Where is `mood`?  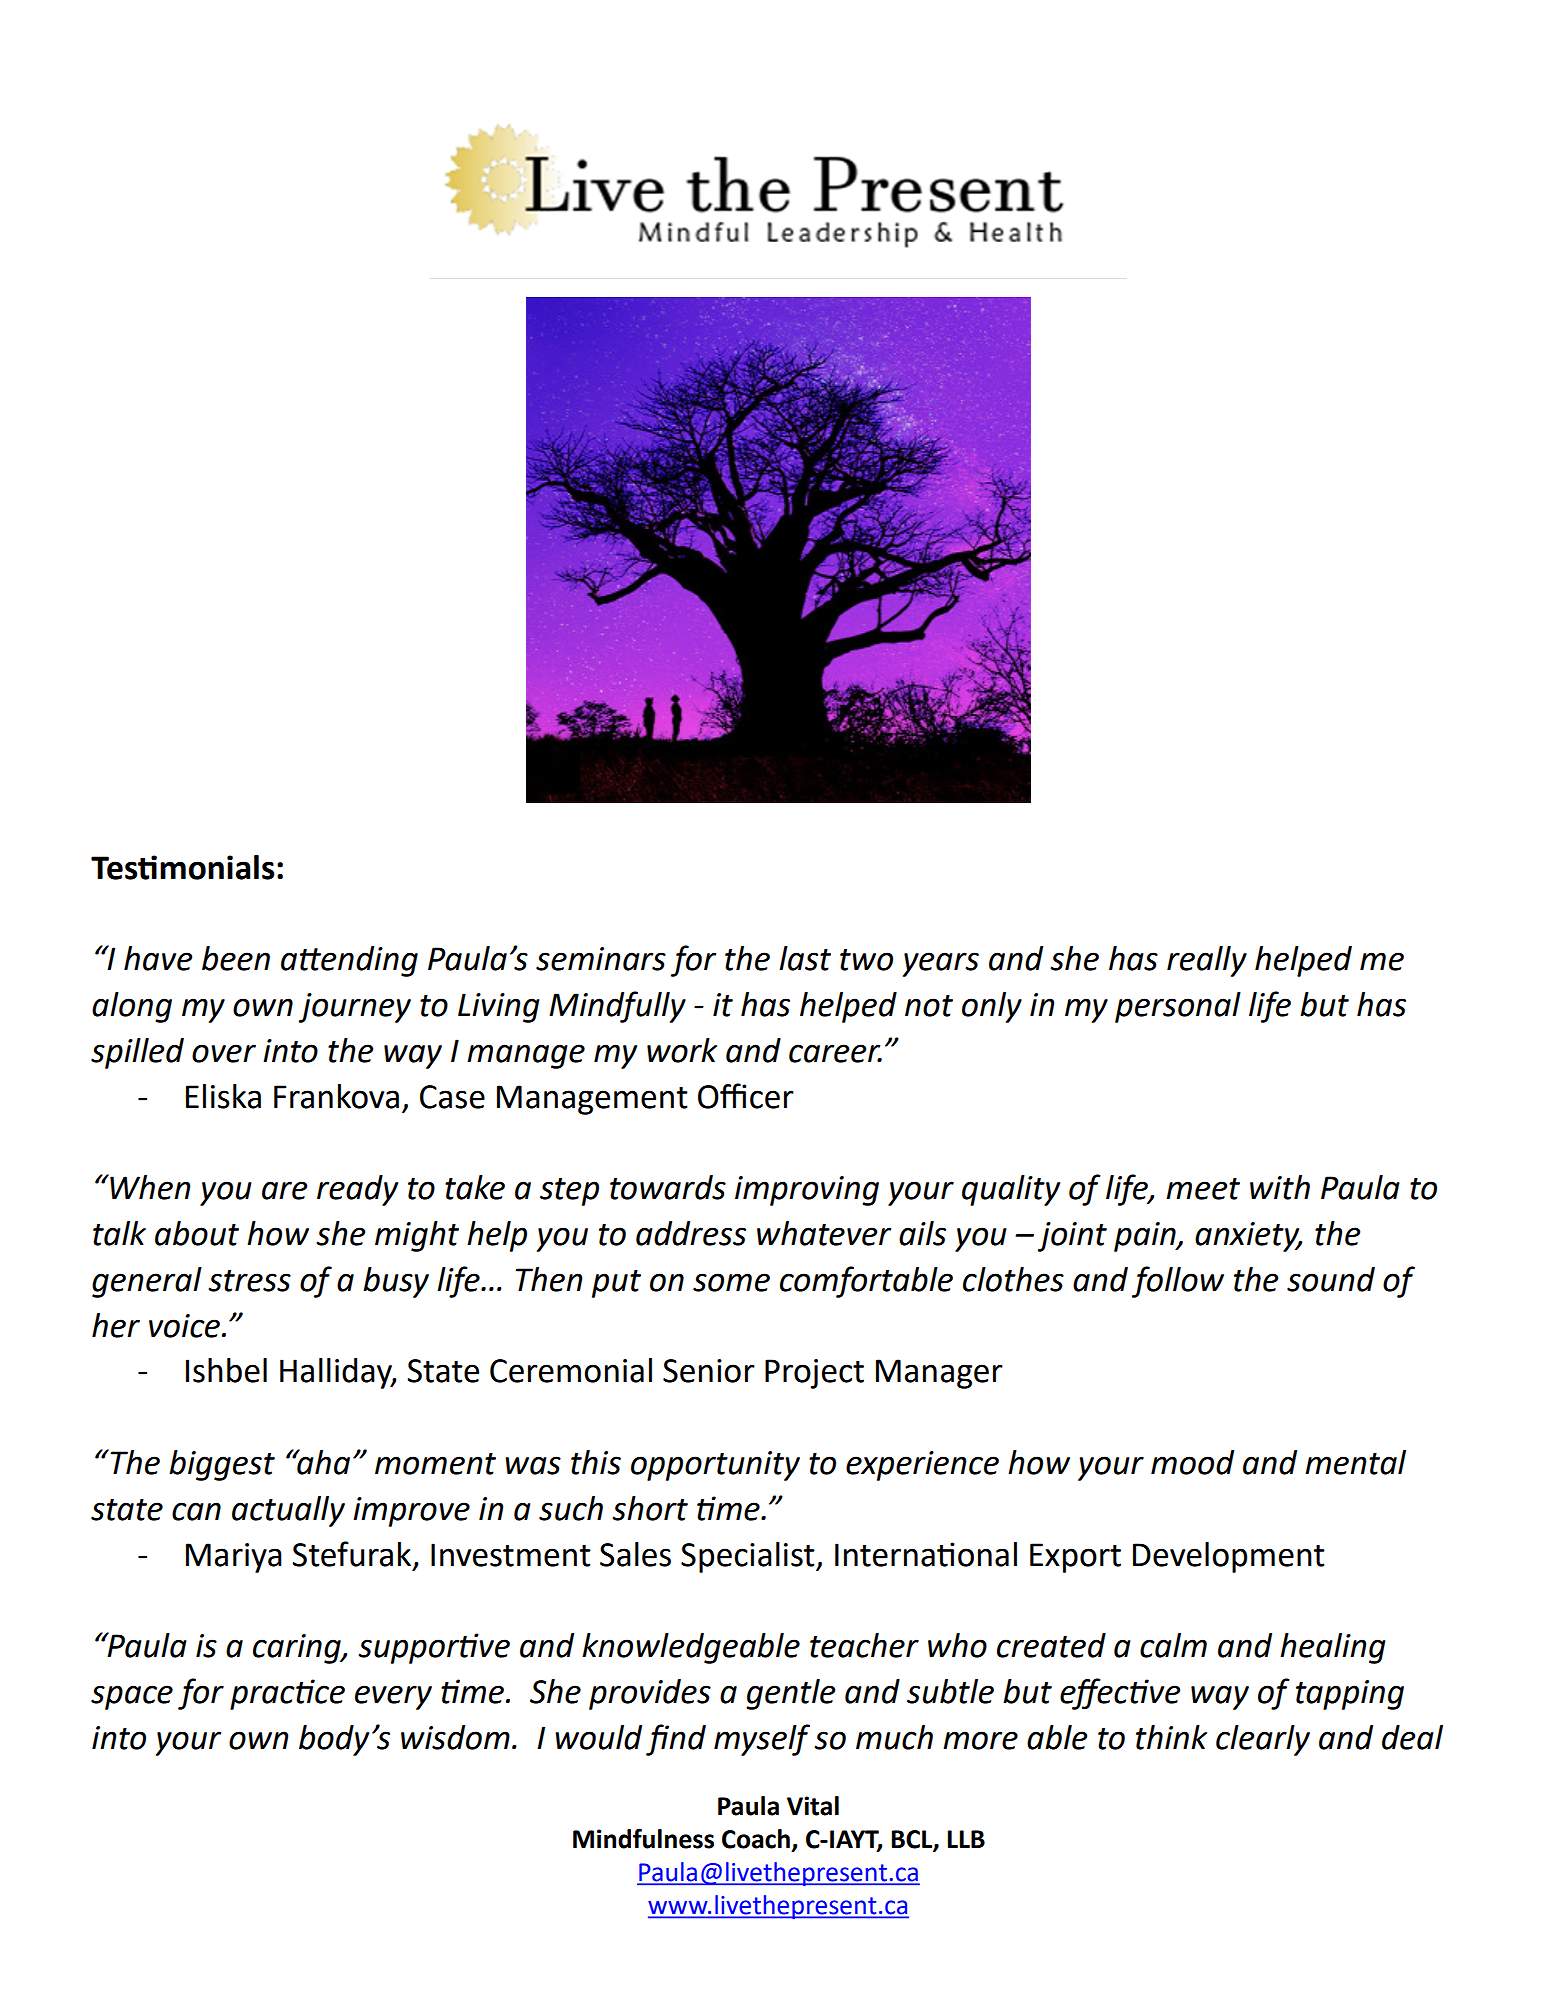
mood is located at coordinates (1192, 1462).
